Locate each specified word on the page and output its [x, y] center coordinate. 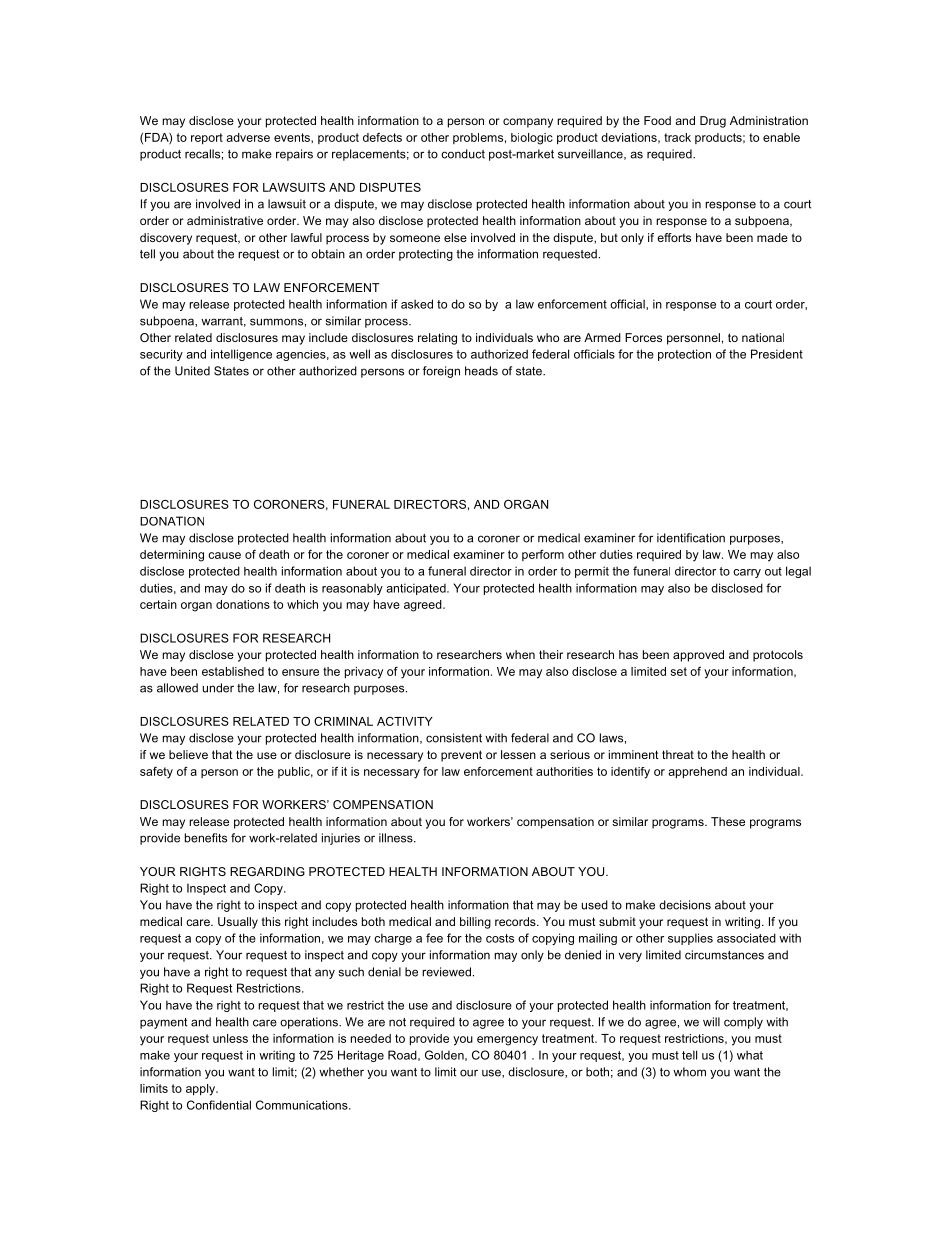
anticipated [417, 589]
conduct [463, 154]
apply [201, 1090]
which [302, 604]
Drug [713, 122]
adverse [248, 137]
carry [747, 573]
